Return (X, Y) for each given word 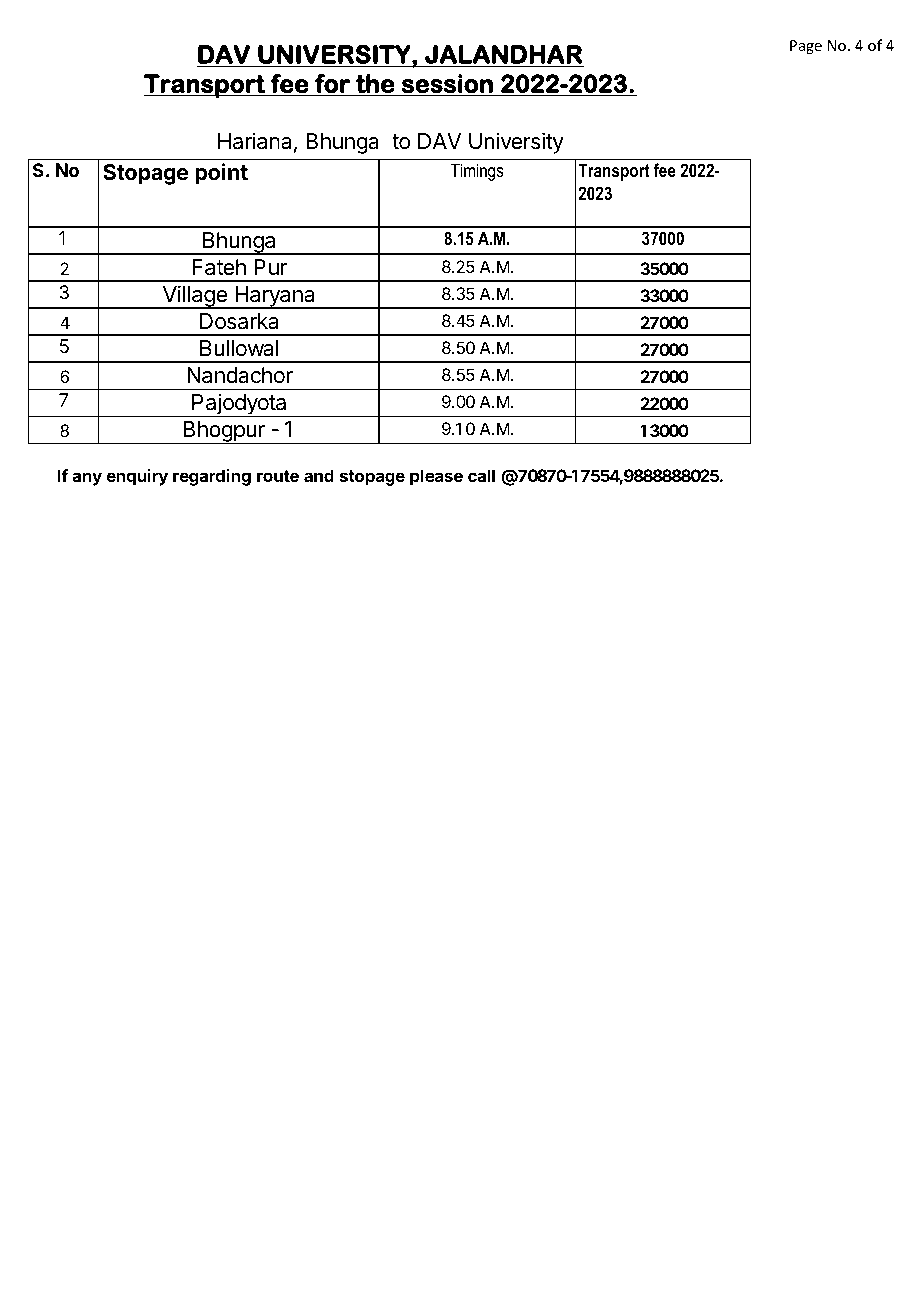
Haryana (275, 297)
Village (194, 297)
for (332, 83)
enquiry (137, 477)
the (375, 83)
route (278, 476)
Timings (477, 172)
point (221, 174)
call (481, 475)
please (436, 477)
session (447, 83)
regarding (212, 477)
